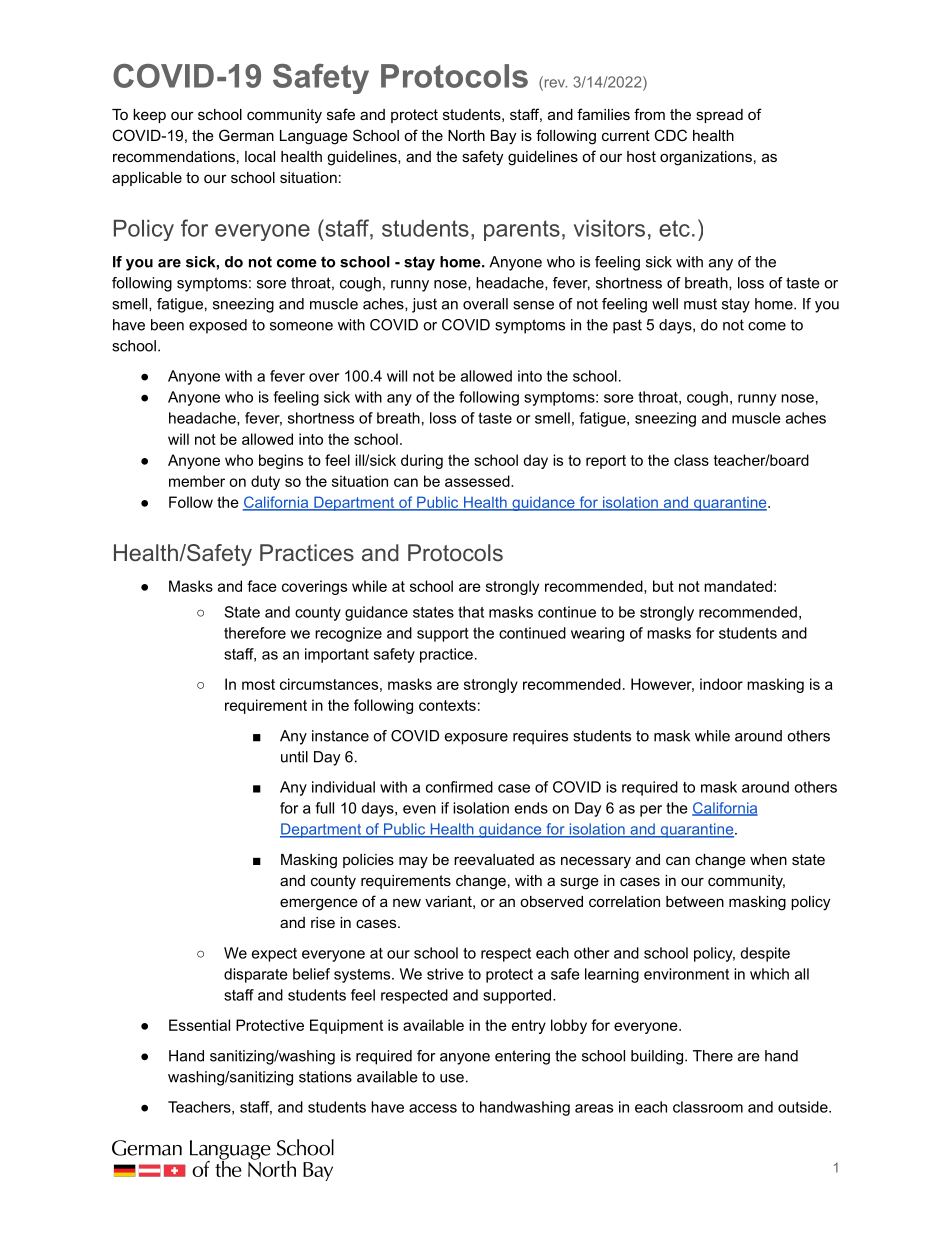 This screenshot has width=952, height=1233. Describe the element at coordinates (651, 811) in the screenshot. I see `per` at that location.
